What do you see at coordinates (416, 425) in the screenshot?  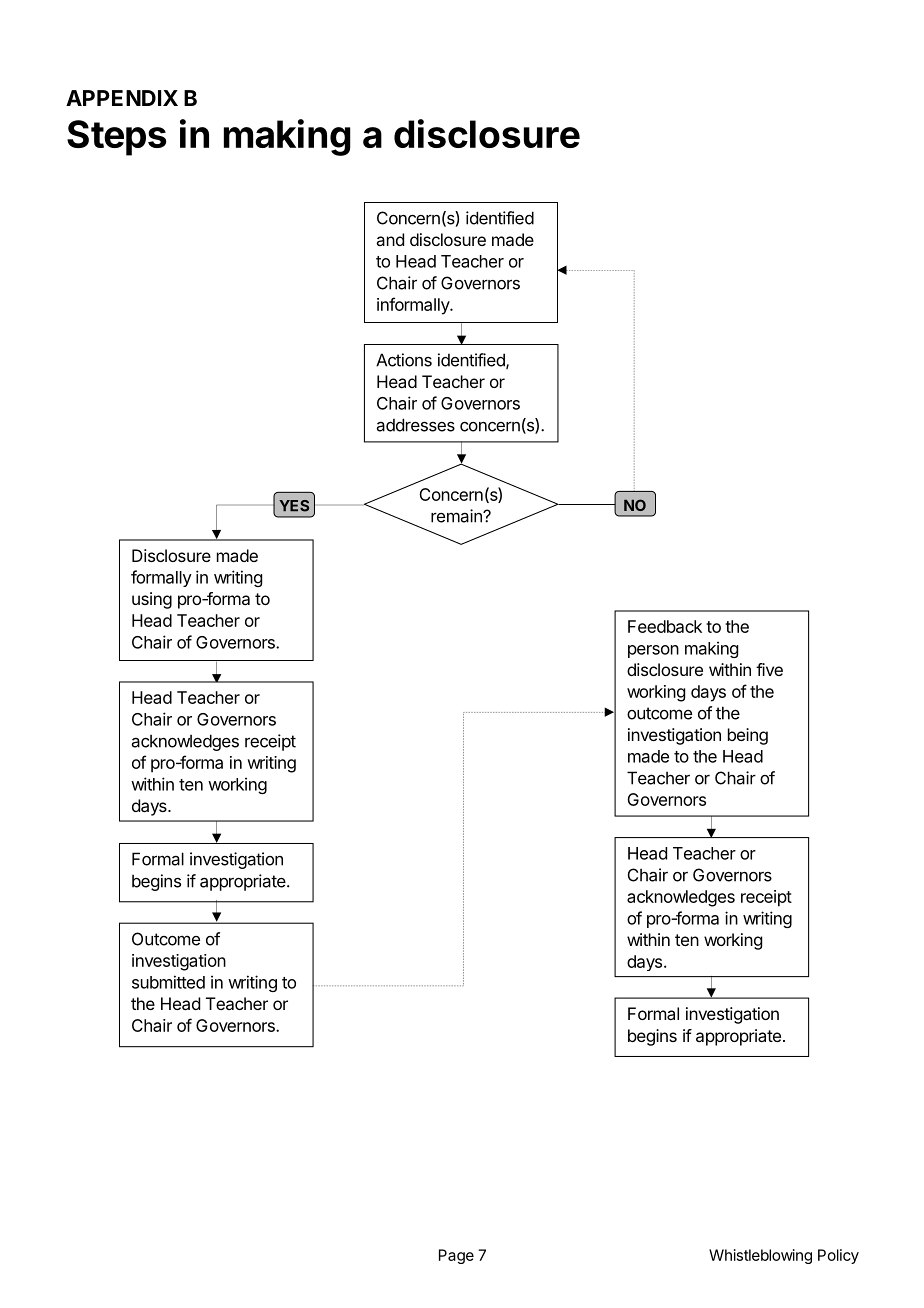 I see `addresses` at bounding box center [416, 425].
